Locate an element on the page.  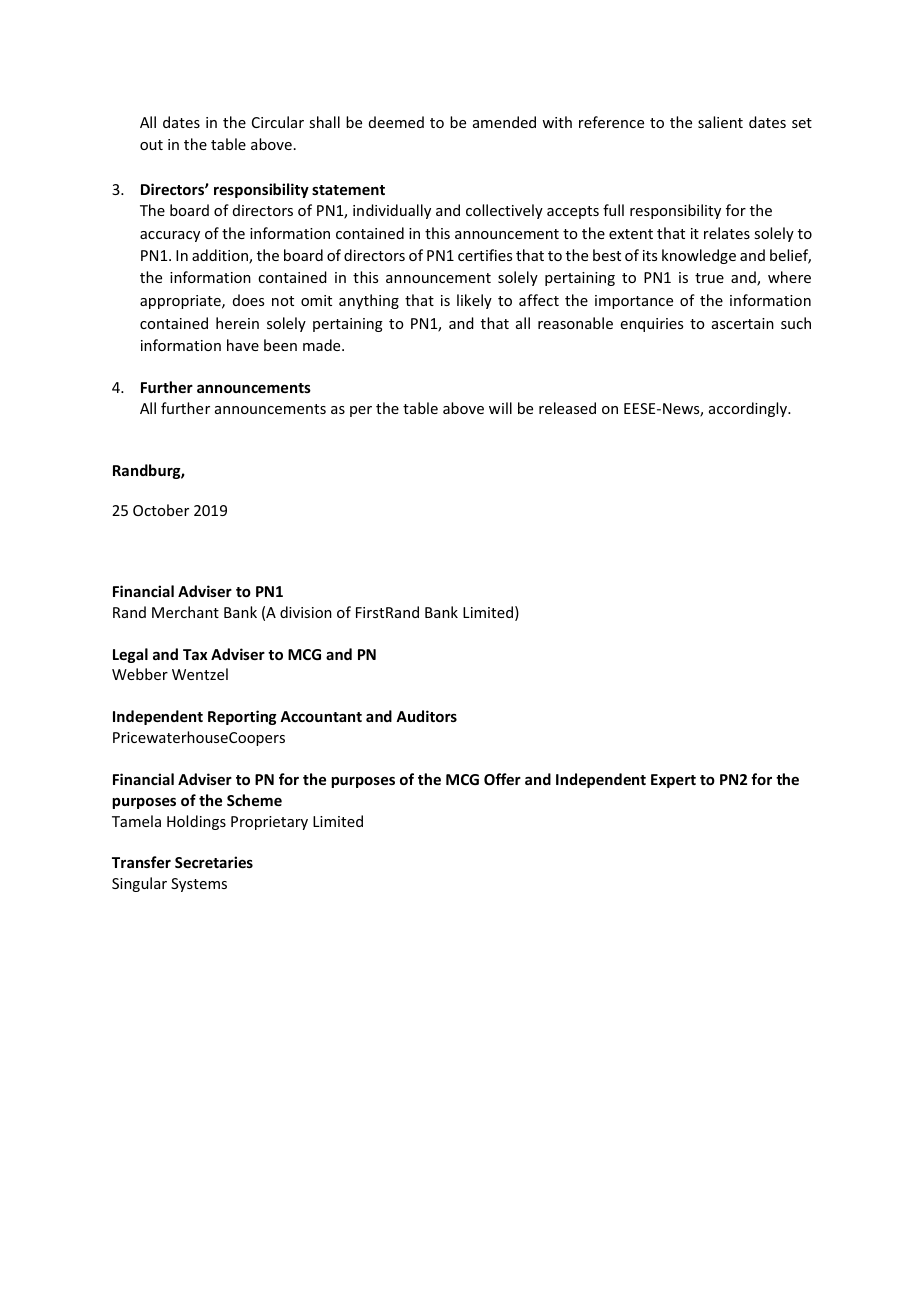
Offer is located at coordinates (502, 779).
